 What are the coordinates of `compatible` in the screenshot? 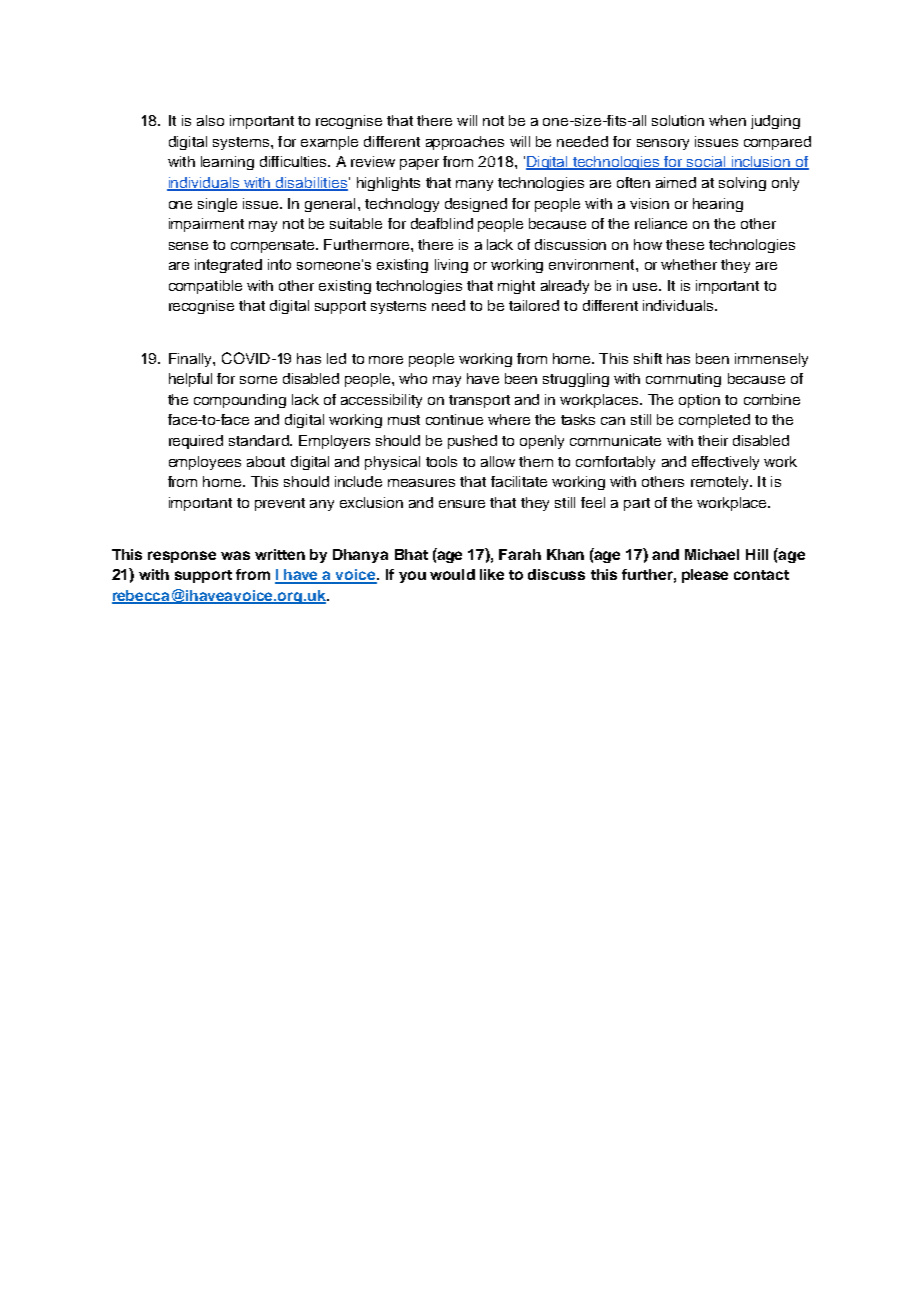 It's located at (205, 287).
